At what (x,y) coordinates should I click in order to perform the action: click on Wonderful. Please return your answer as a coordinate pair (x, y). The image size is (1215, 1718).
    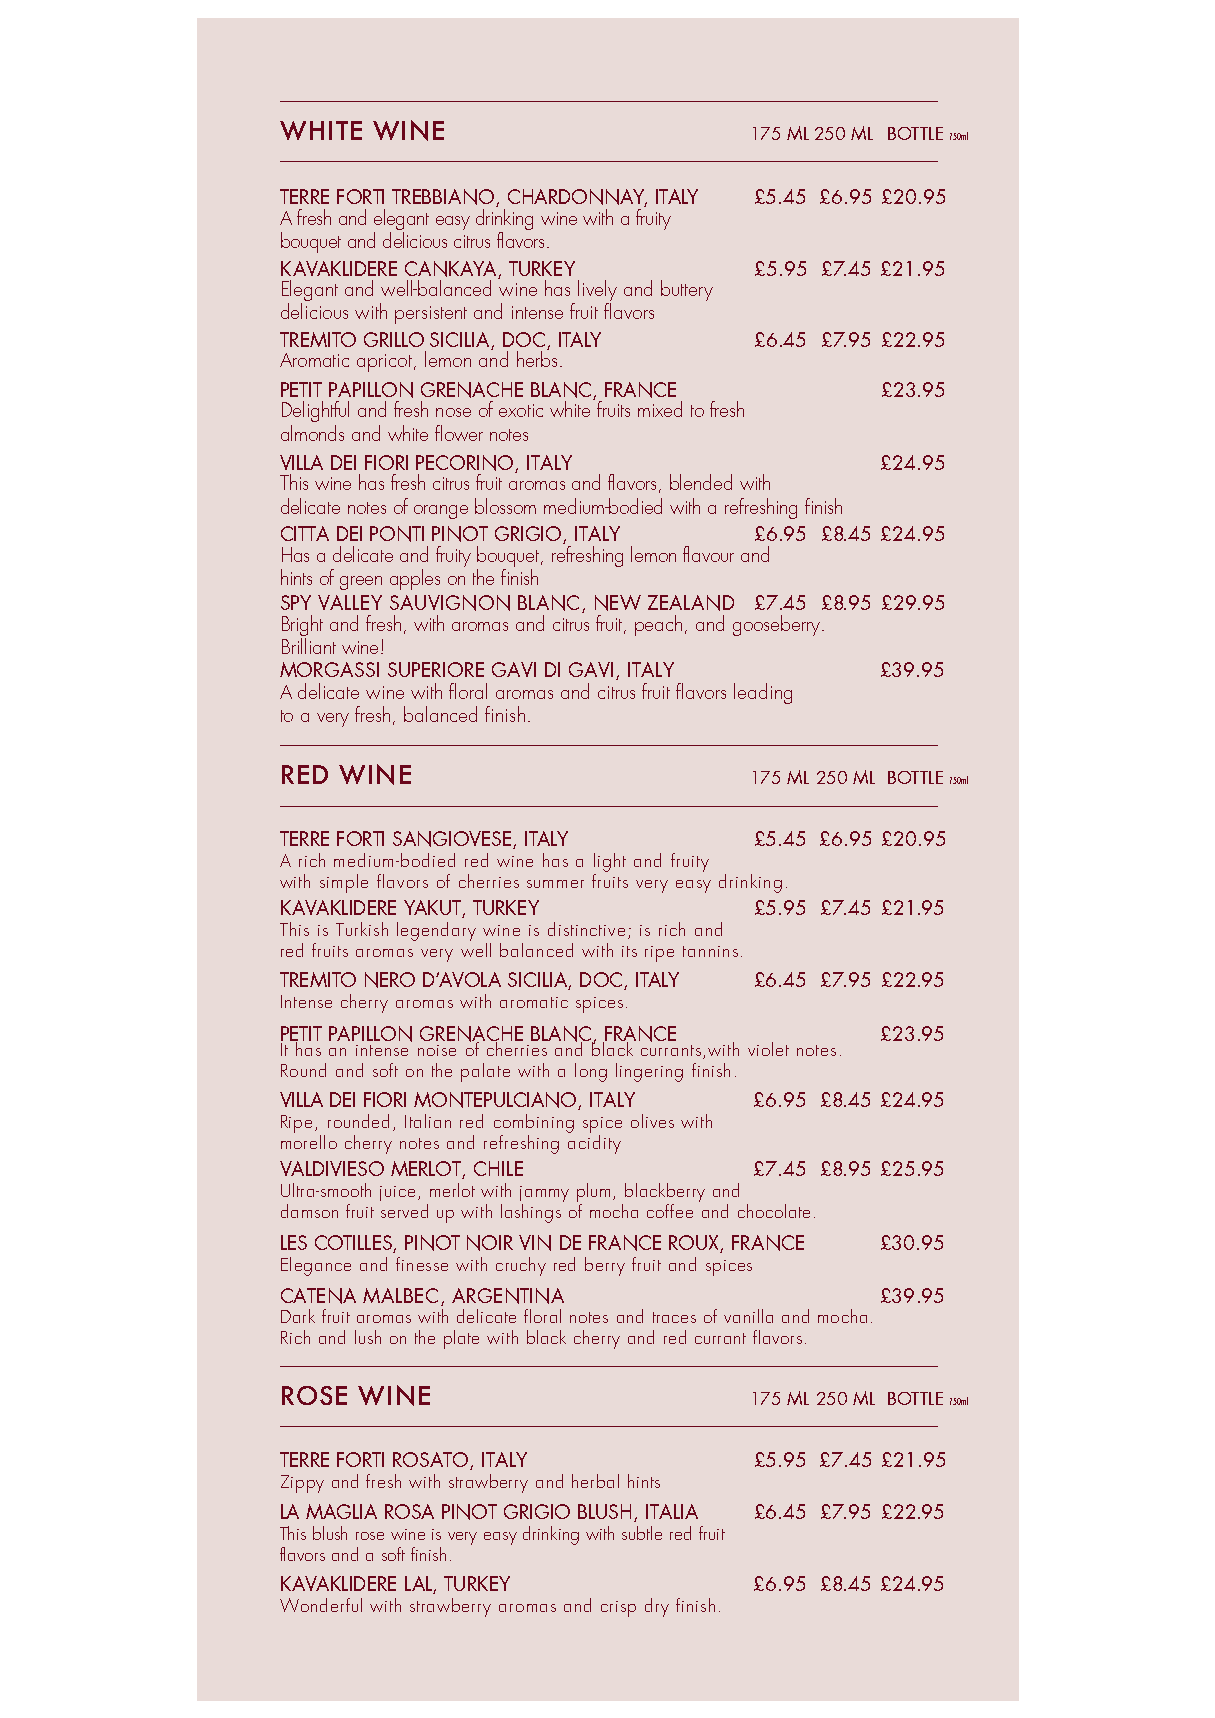
    Looking at the image, I should click on (321, 1605).
